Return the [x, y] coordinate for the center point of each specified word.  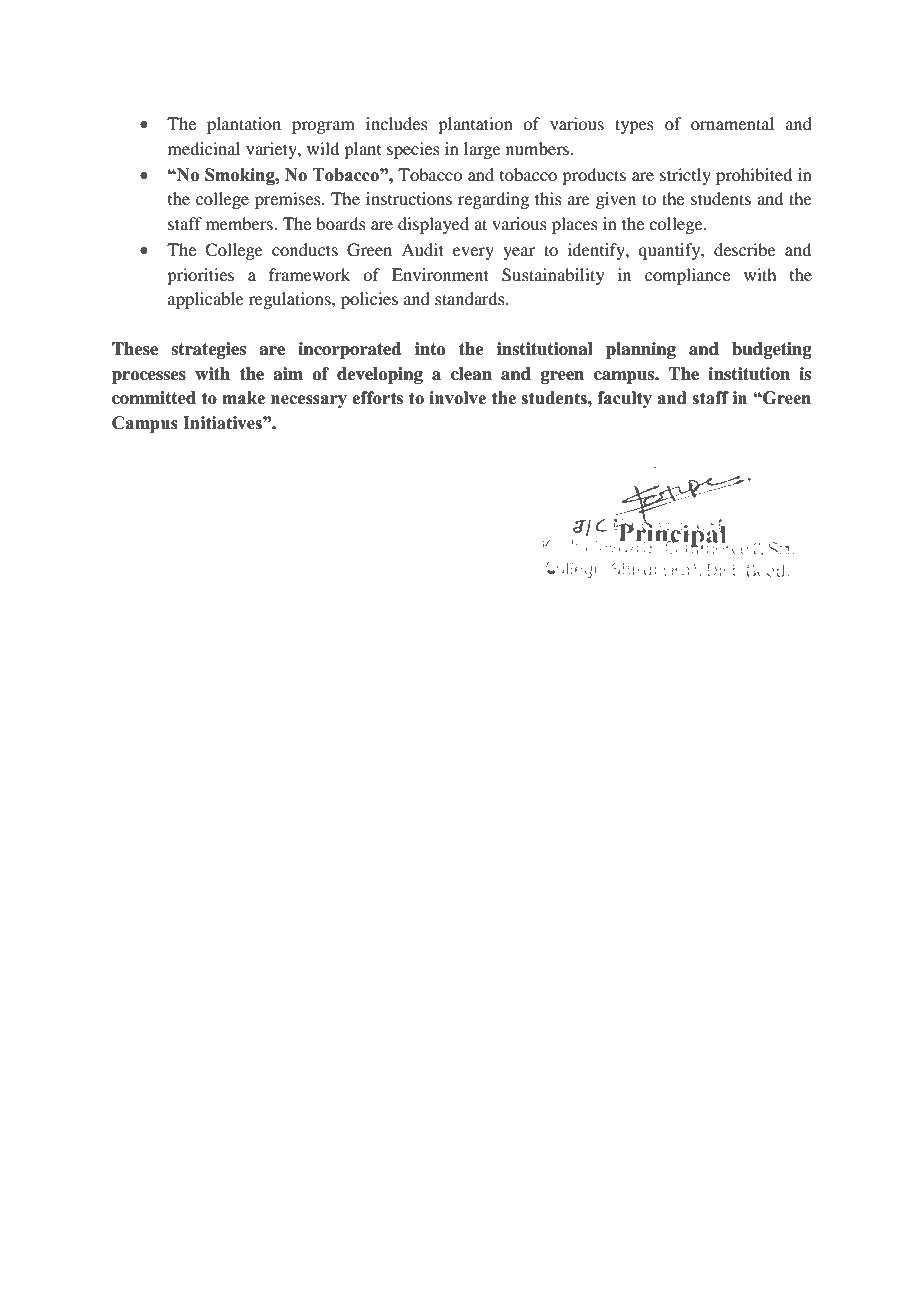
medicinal [204, 148]
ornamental [732, 123]
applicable [206, 300]
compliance [687, 276]
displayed [433, 225]
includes [397, 123]
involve [457, 398]
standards [471, 298]
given [616, 200]
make [244, 398]
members [240, 223]
